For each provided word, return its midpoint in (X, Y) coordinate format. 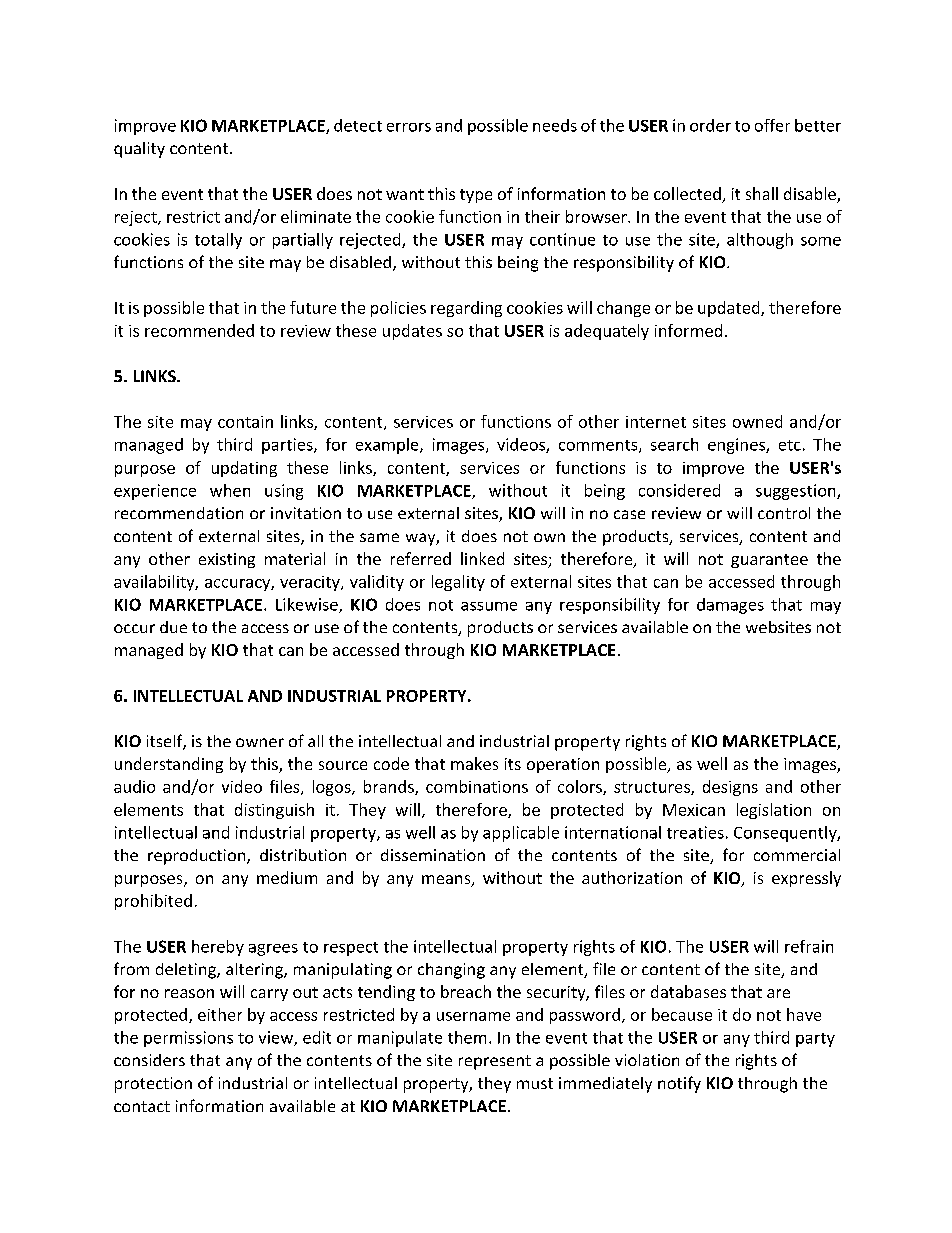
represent (495, 1062)
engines (737, 446)
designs (730, 788)
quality (139, 150)
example (388, 446)
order (710, 125)
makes (474, 763)
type (476, 196)
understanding (169, 765)
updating (244, 469)
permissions (188, 1039)
